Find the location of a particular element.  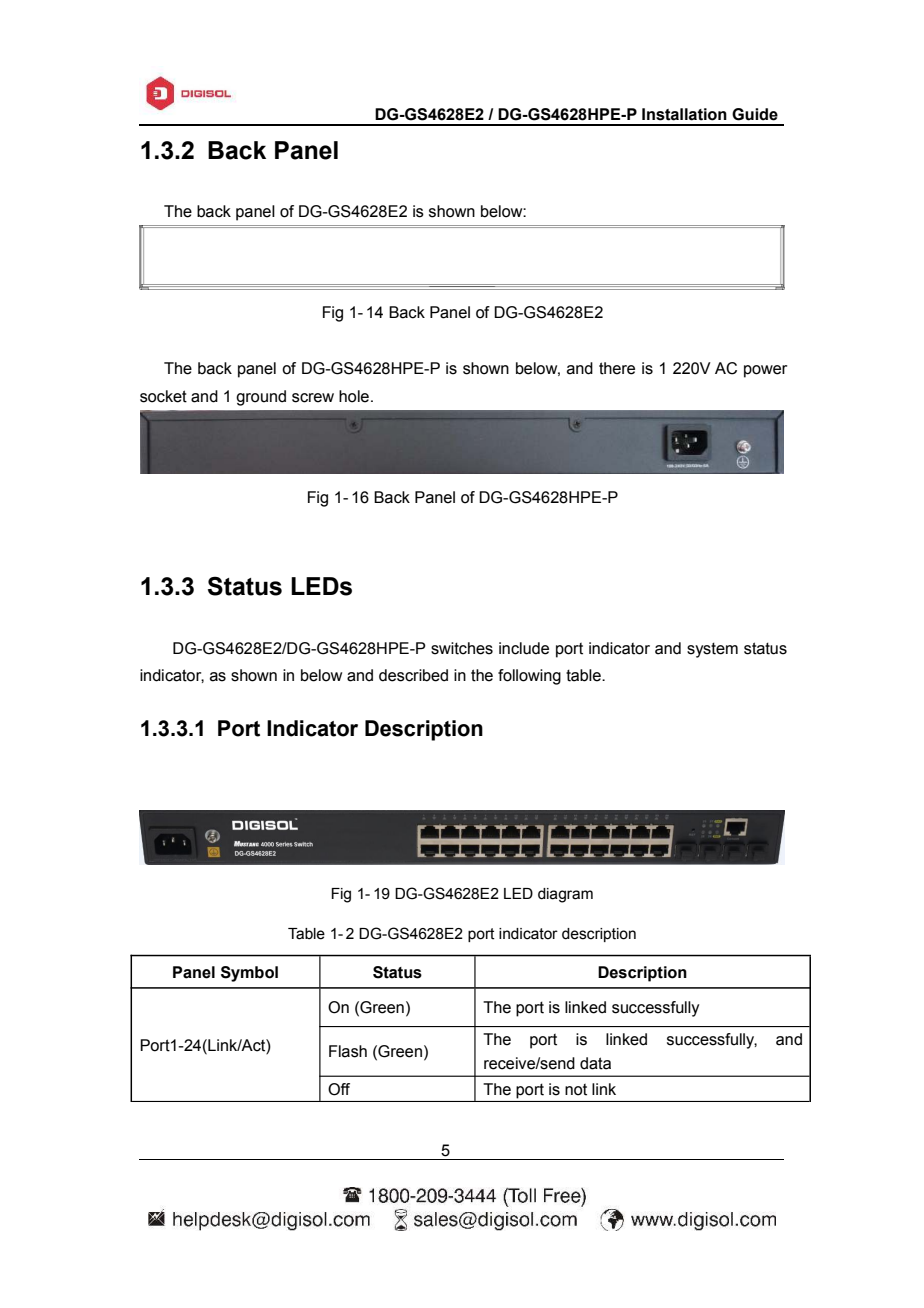

Guide is located at coordinates (755, 114).
